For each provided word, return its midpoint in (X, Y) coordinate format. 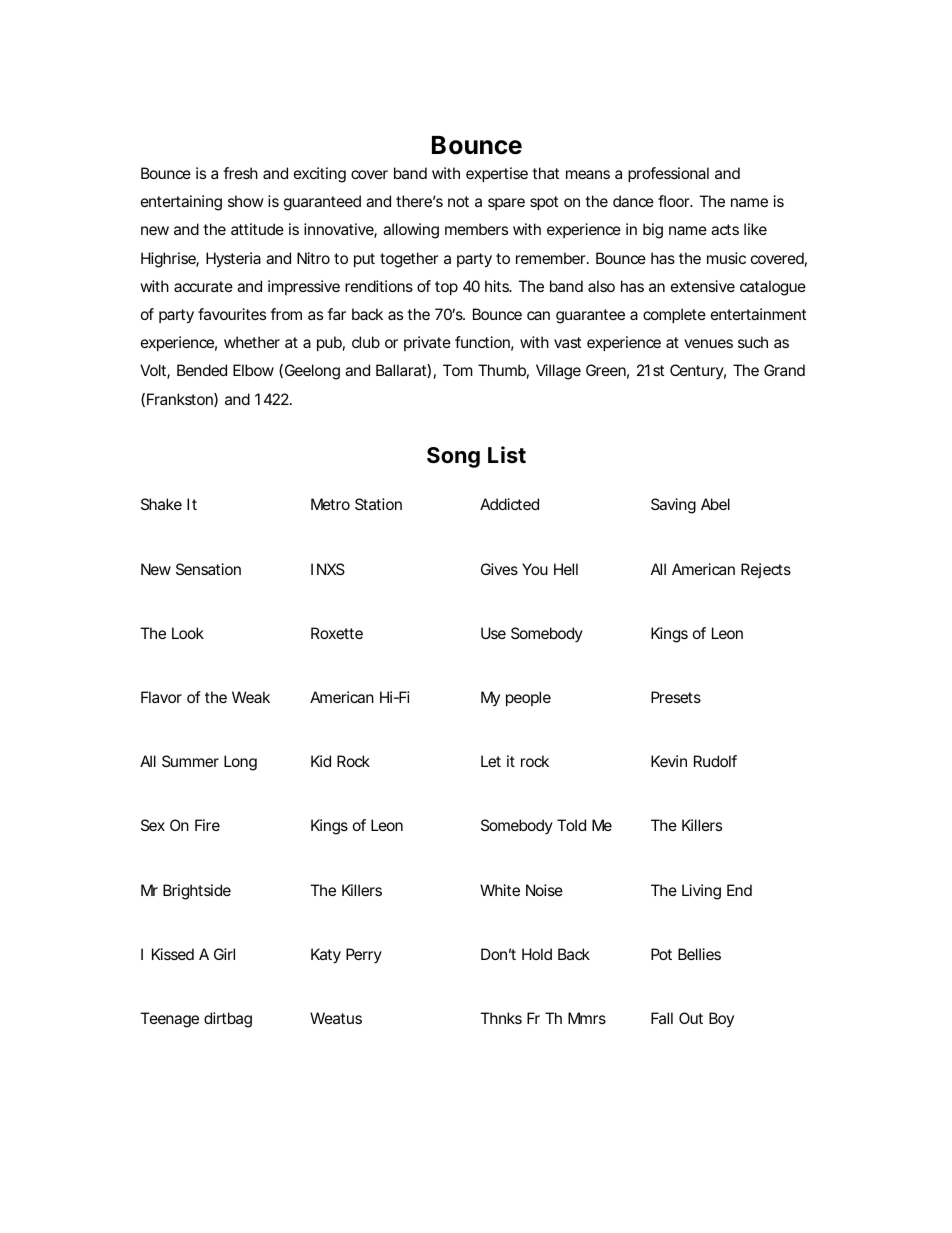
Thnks (501, 1018)
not (458, 201)
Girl (224, 954)
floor (674, 201)
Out (691, 1018)
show (246, 201)
